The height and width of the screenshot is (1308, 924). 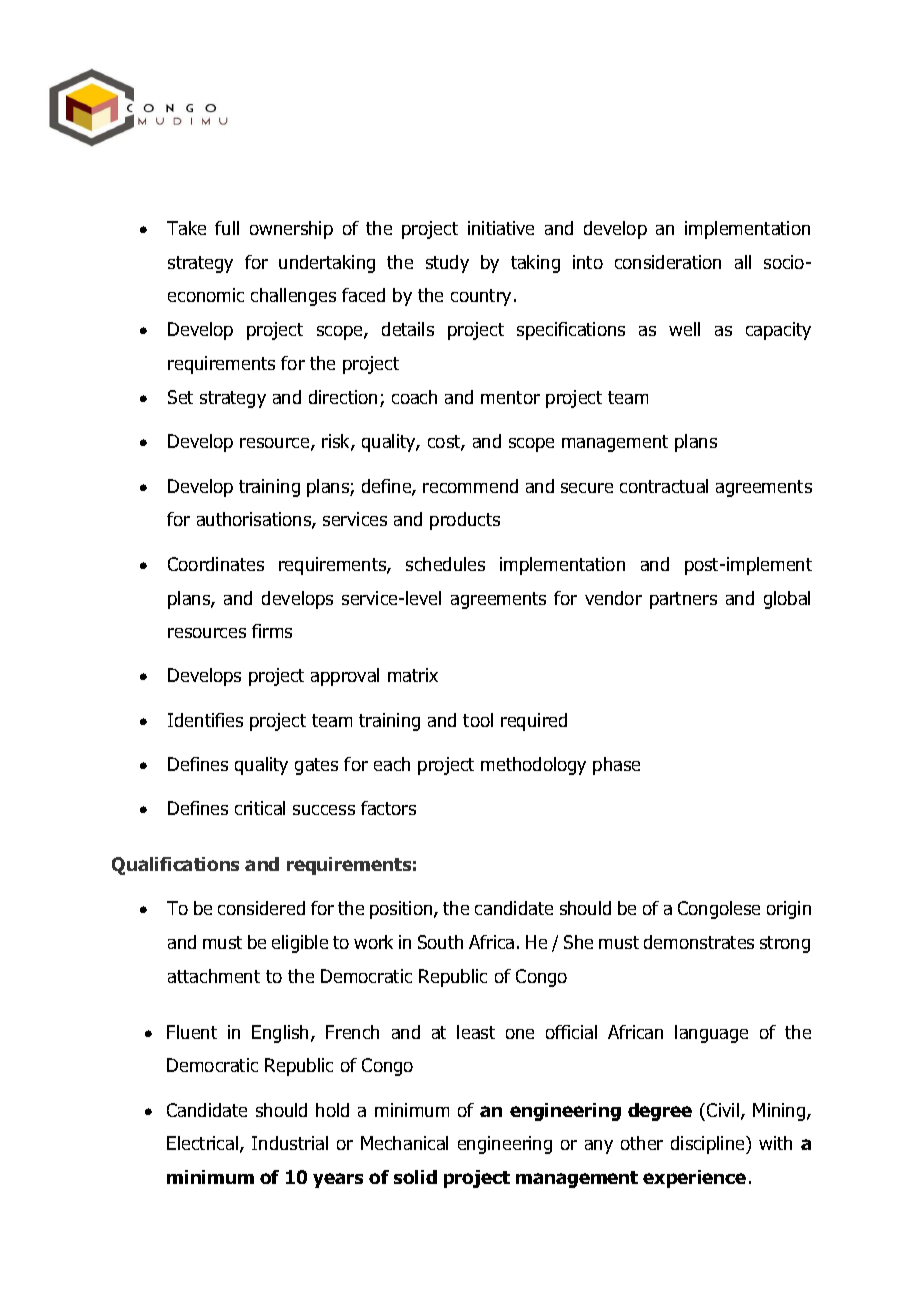 What do you see at coordinates (447, 264) in the screenshot?
I see `study` at bounding box center [447, 264].
